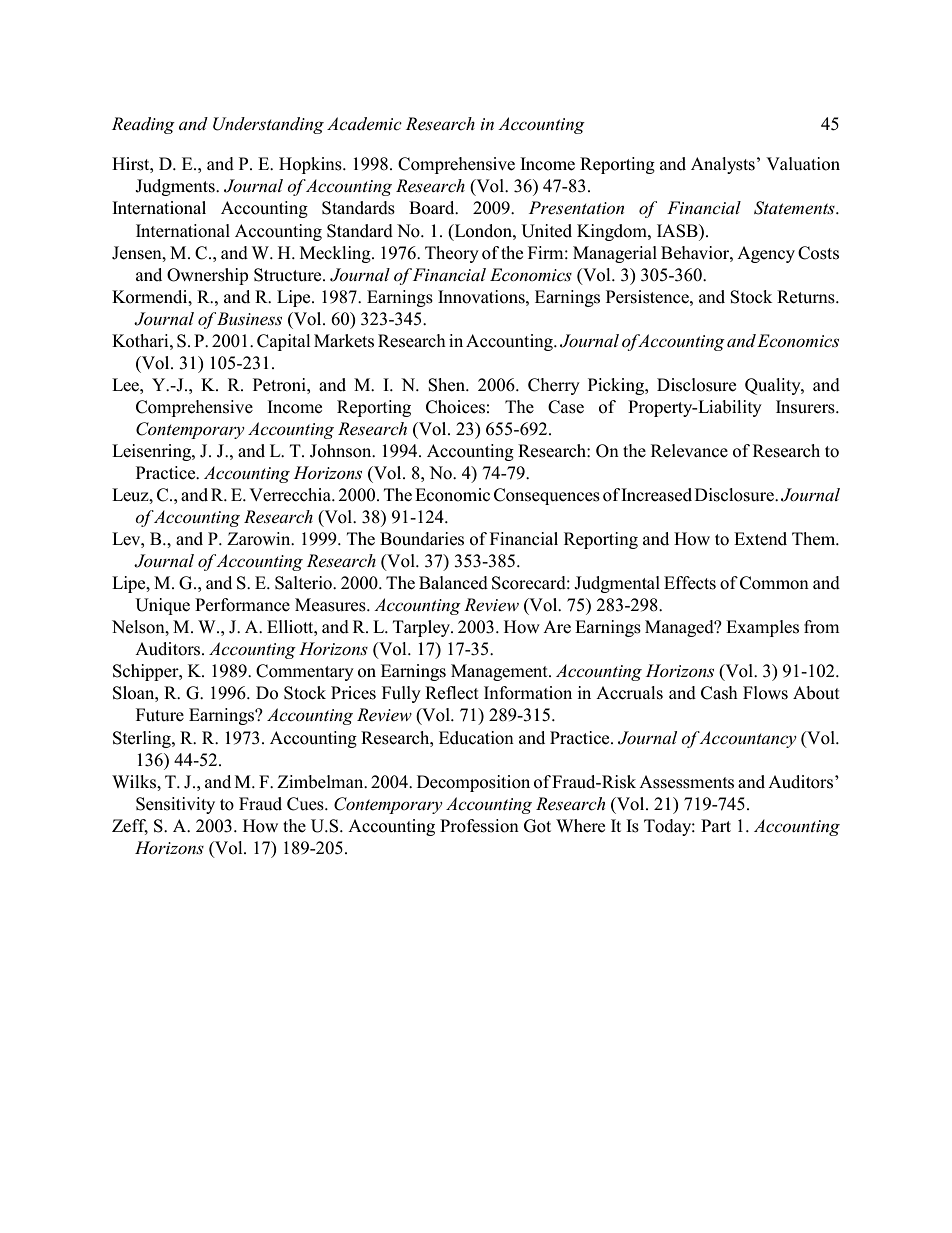 The height and width of the screenshot is (1233, 952). Describe the element at coordinates (689, 451) in the screenshot. I see `Relevance` at that location.
